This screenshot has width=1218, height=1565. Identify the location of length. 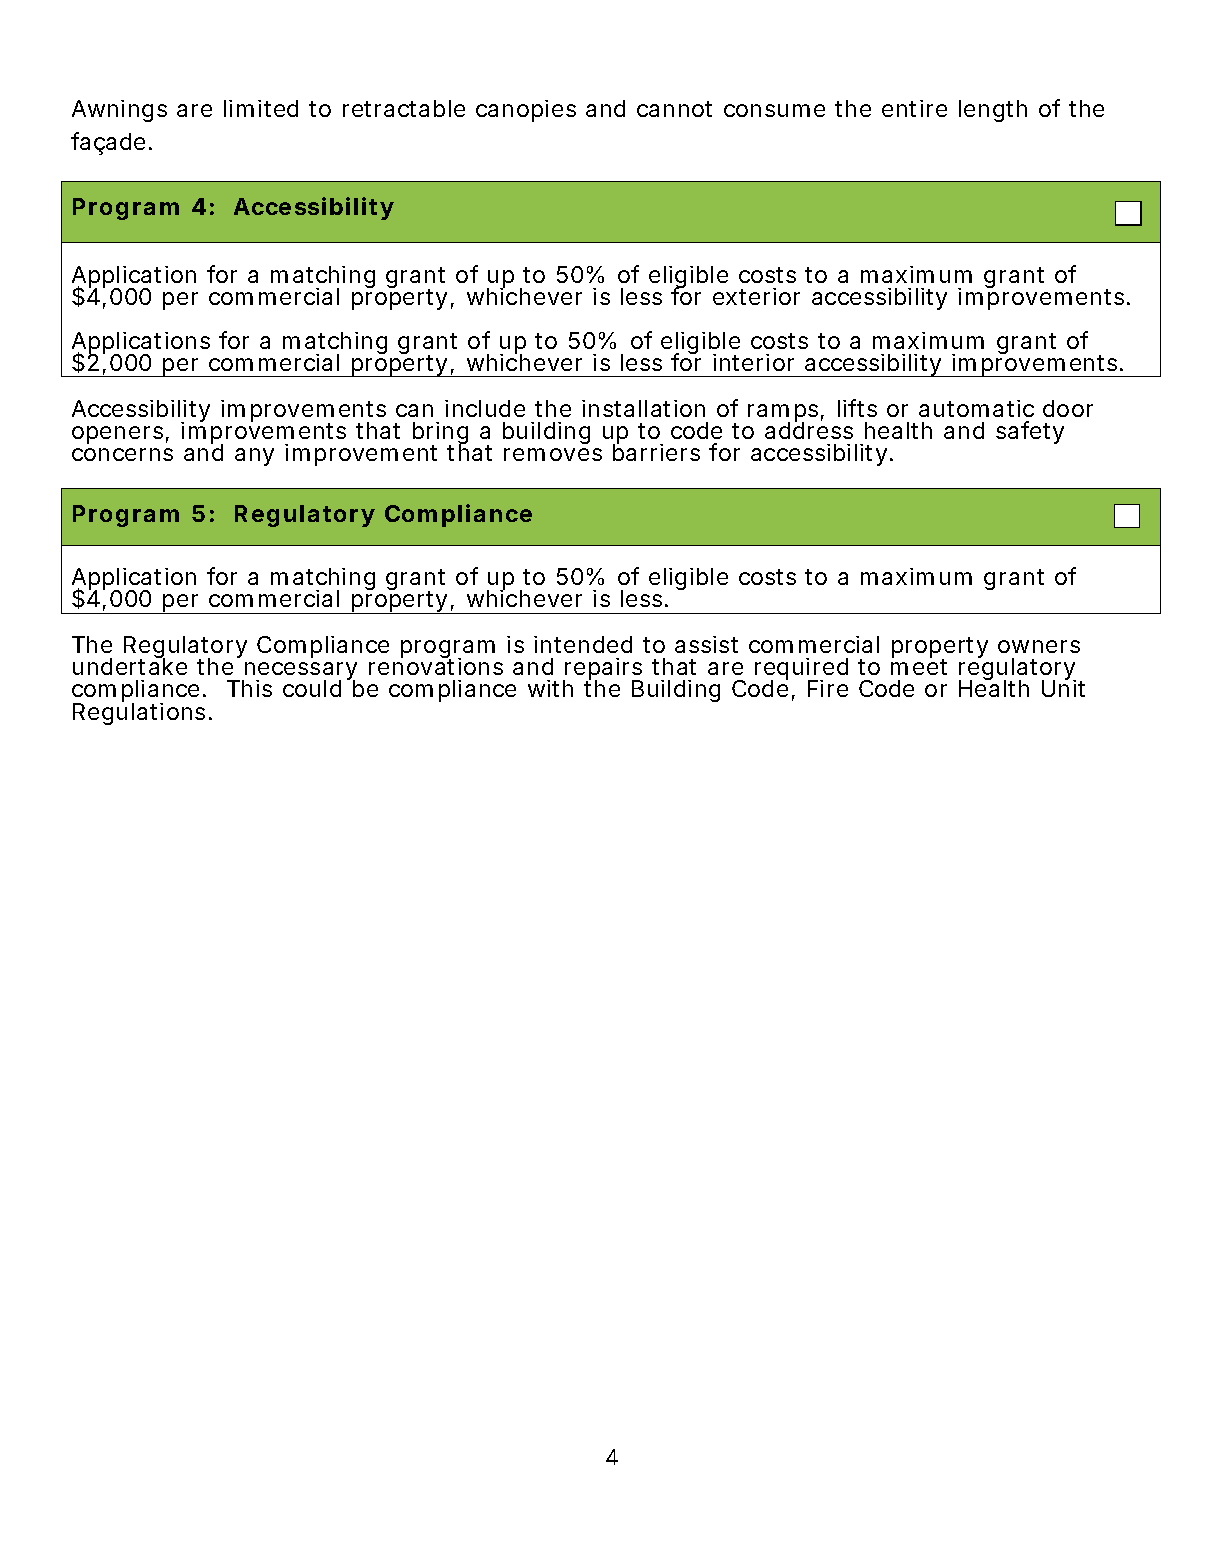
(993, 111).
